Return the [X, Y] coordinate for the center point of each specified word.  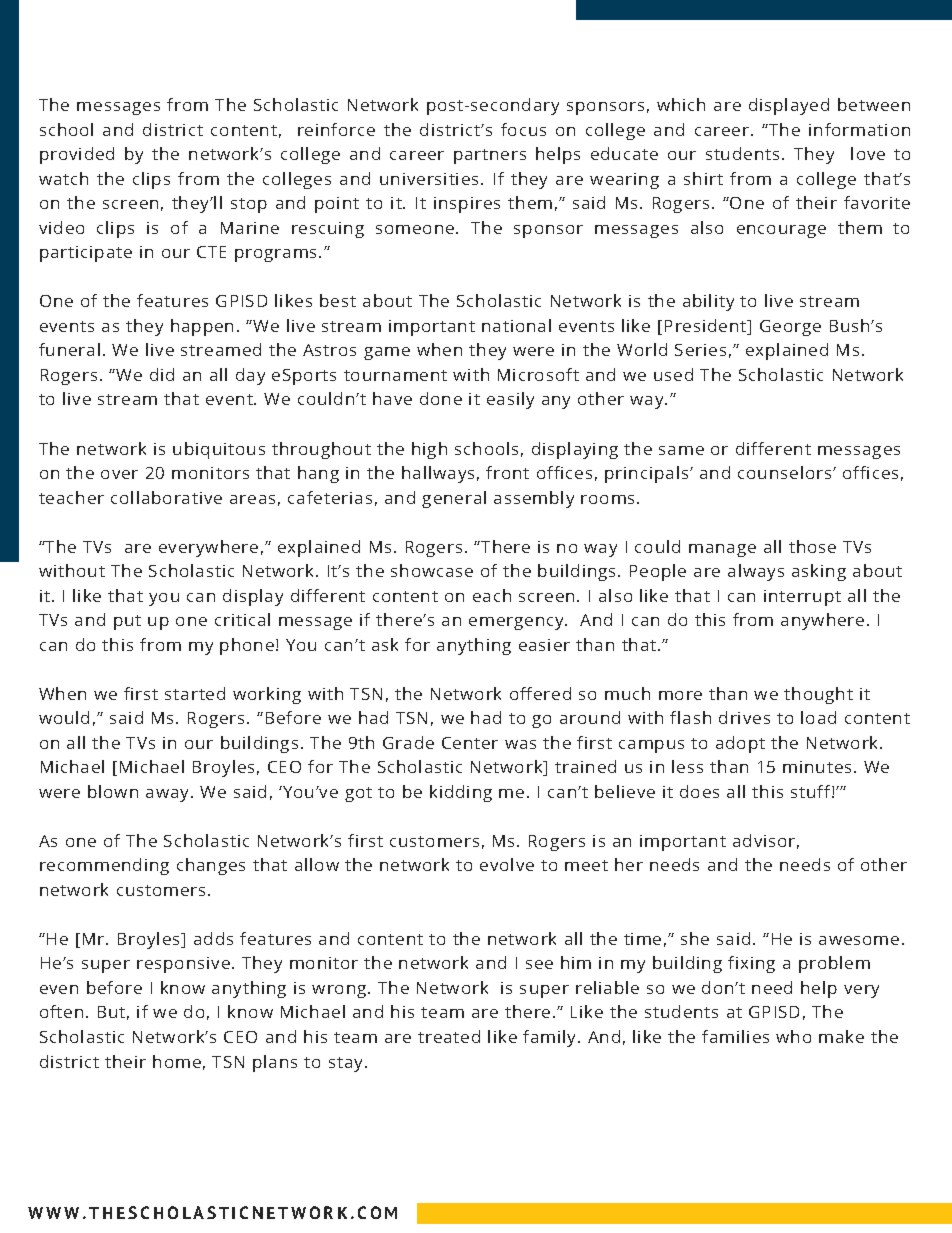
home [177, 1061]
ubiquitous [219, 450]
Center [470, 743]
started [195, 693]
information [859, 129]
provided [77, 155]
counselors [786, 472]
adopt [740, 744]
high [429, 450]
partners [490, 156]
